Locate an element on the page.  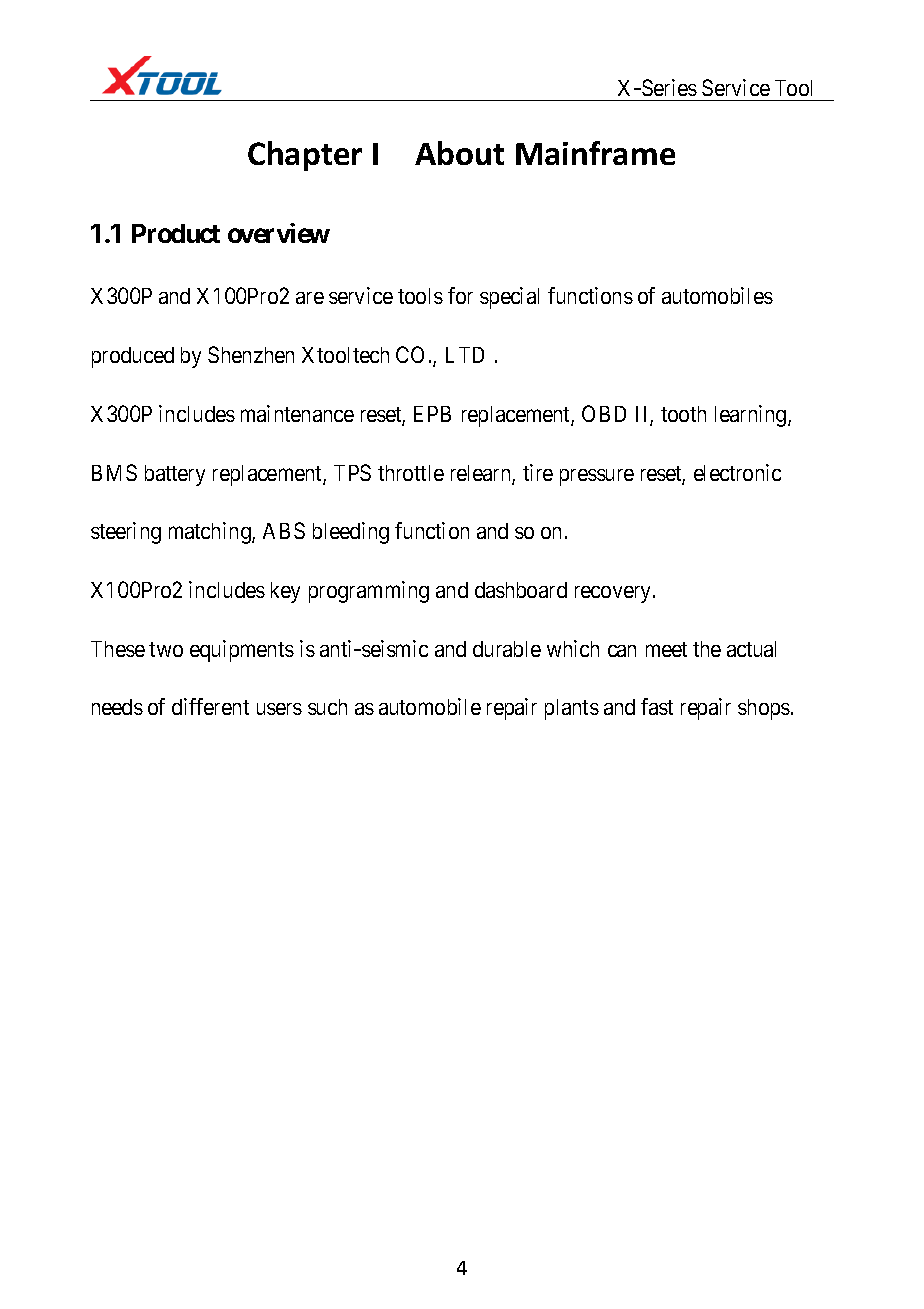
matching is located at coordinates (211, 533).
